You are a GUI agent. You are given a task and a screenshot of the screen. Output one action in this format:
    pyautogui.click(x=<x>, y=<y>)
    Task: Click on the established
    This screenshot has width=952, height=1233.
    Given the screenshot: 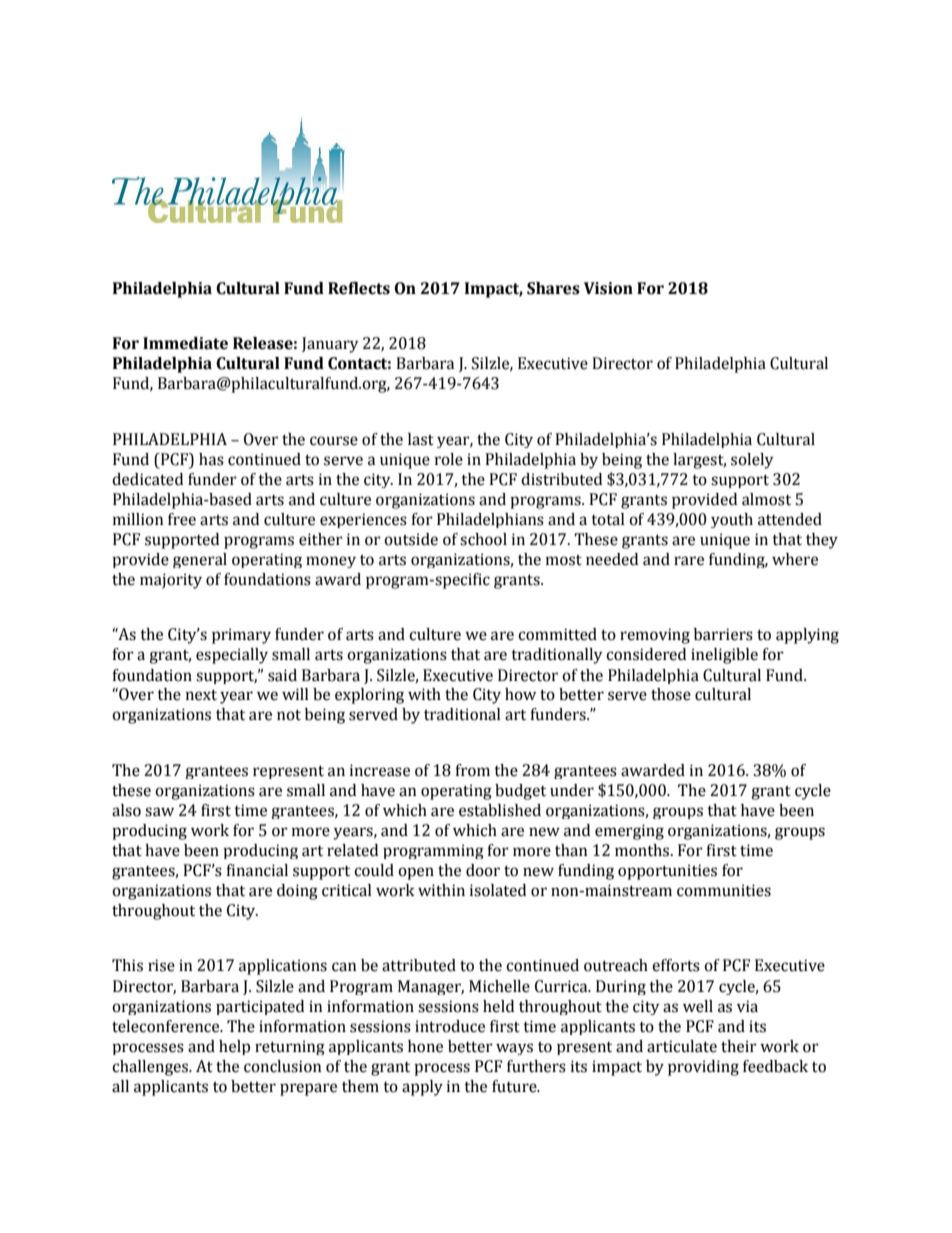 What is the action you would take?
    pyautogui.click(x=500, y=810)
